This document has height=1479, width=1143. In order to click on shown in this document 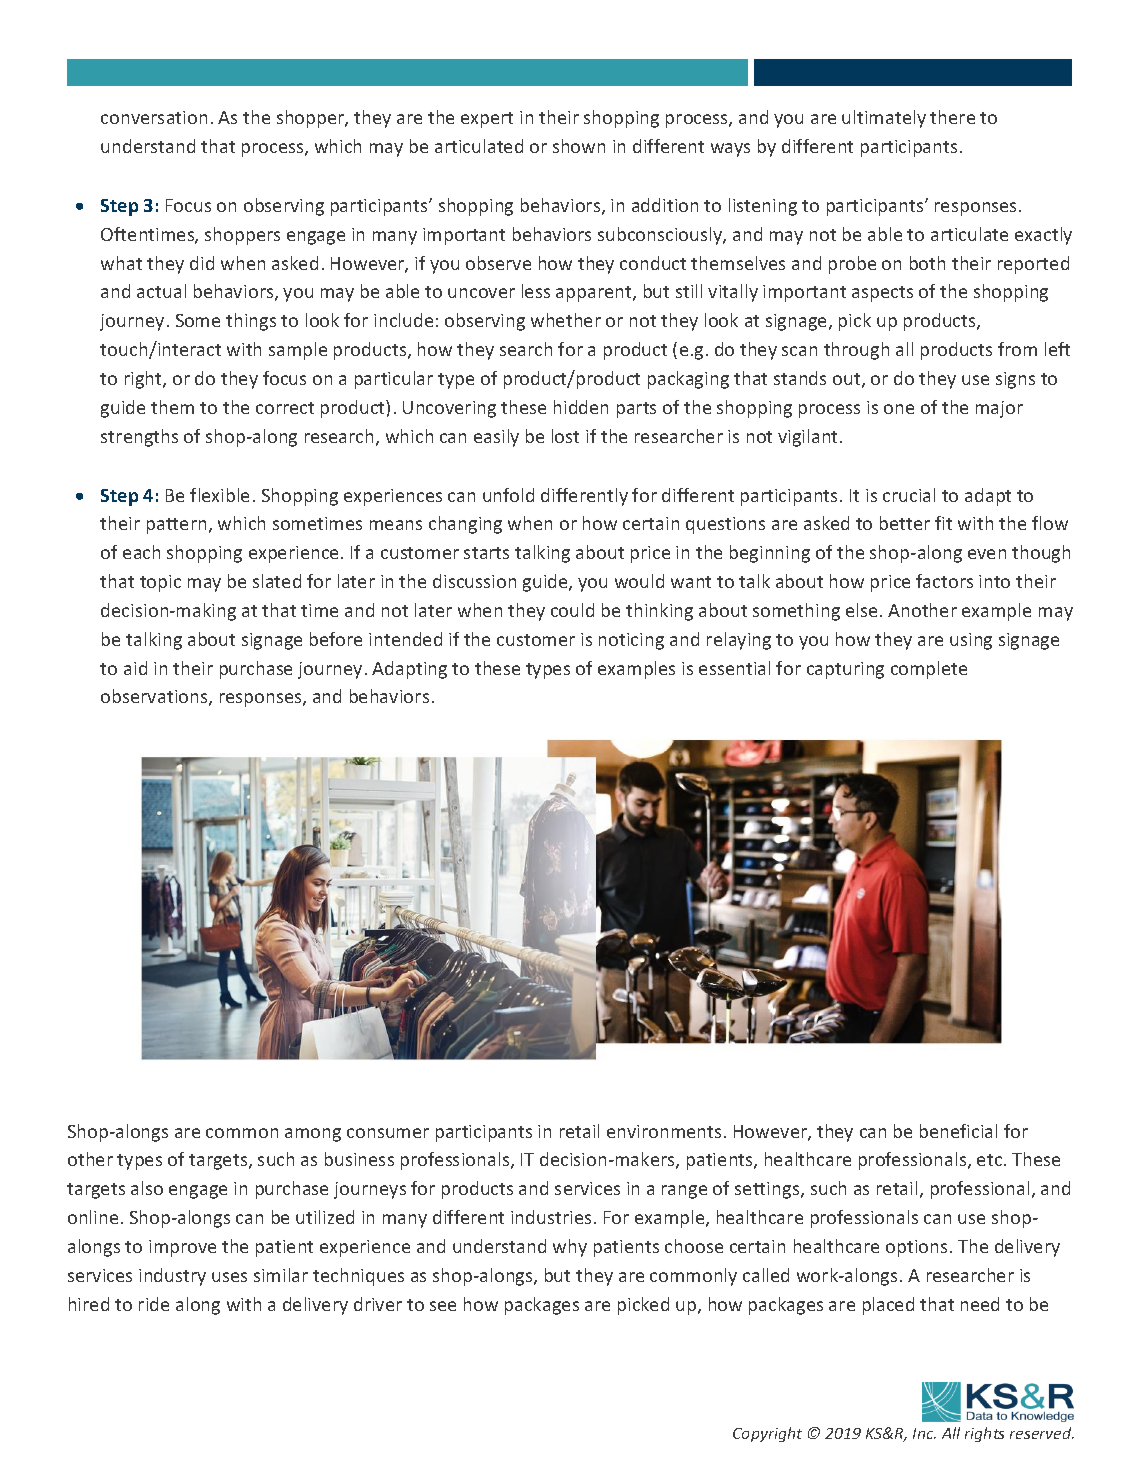, I will do `click(579, 146)`.
